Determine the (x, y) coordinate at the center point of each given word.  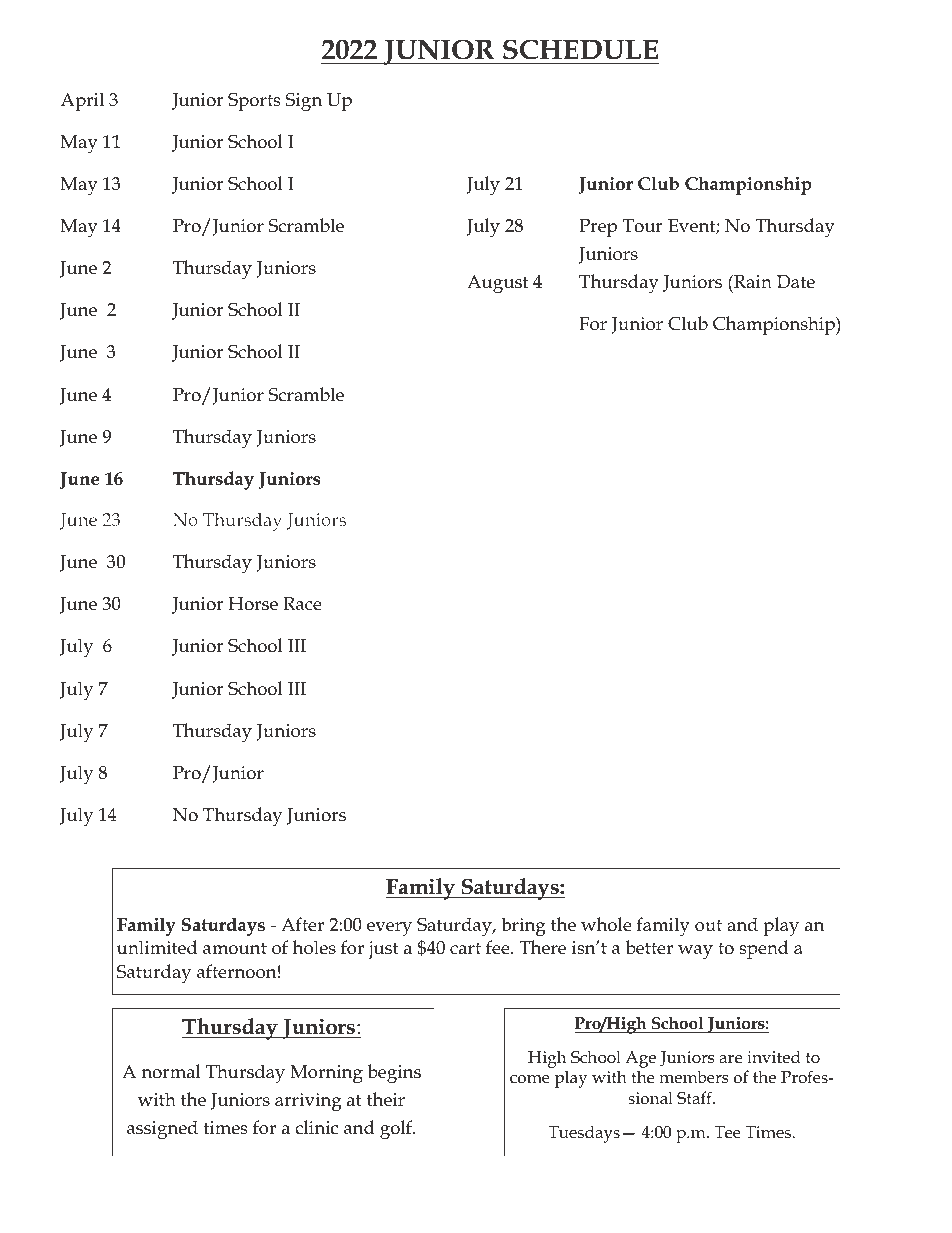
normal (171, 1071)
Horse (253, 604)
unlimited (157, 947)
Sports (254, 102)
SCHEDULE (580, 49)
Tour (642, 226)
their (386, 1099)
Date (796, 282)
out (708, 925)
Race (302, 604)
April (82, 101)
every (389, 929)
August (497, 284)
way (695, 952)
